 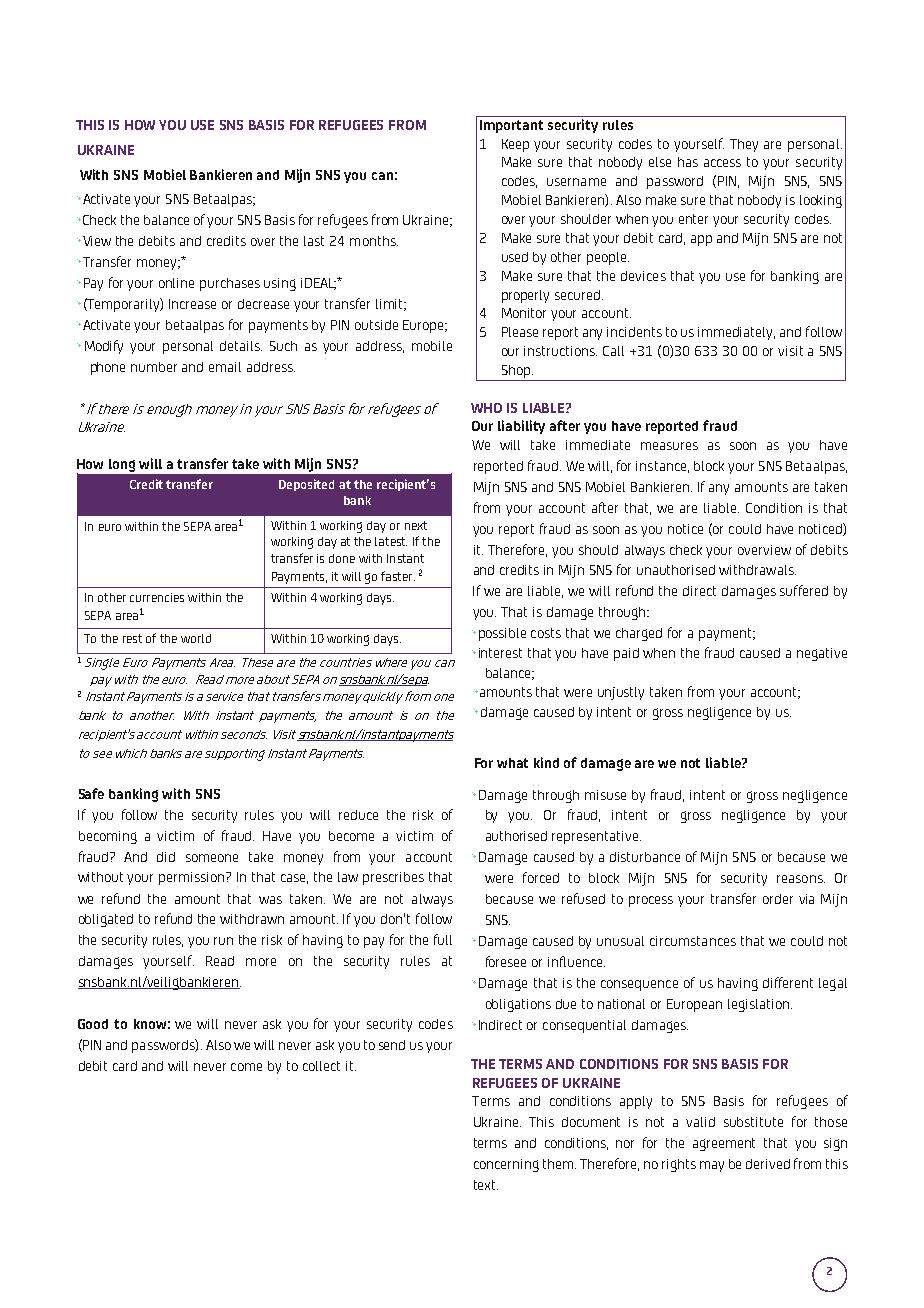 What do you see at coordinates (321, 1066) in the screenshot?
I see `collect` at bounding box center [321, 1066].
